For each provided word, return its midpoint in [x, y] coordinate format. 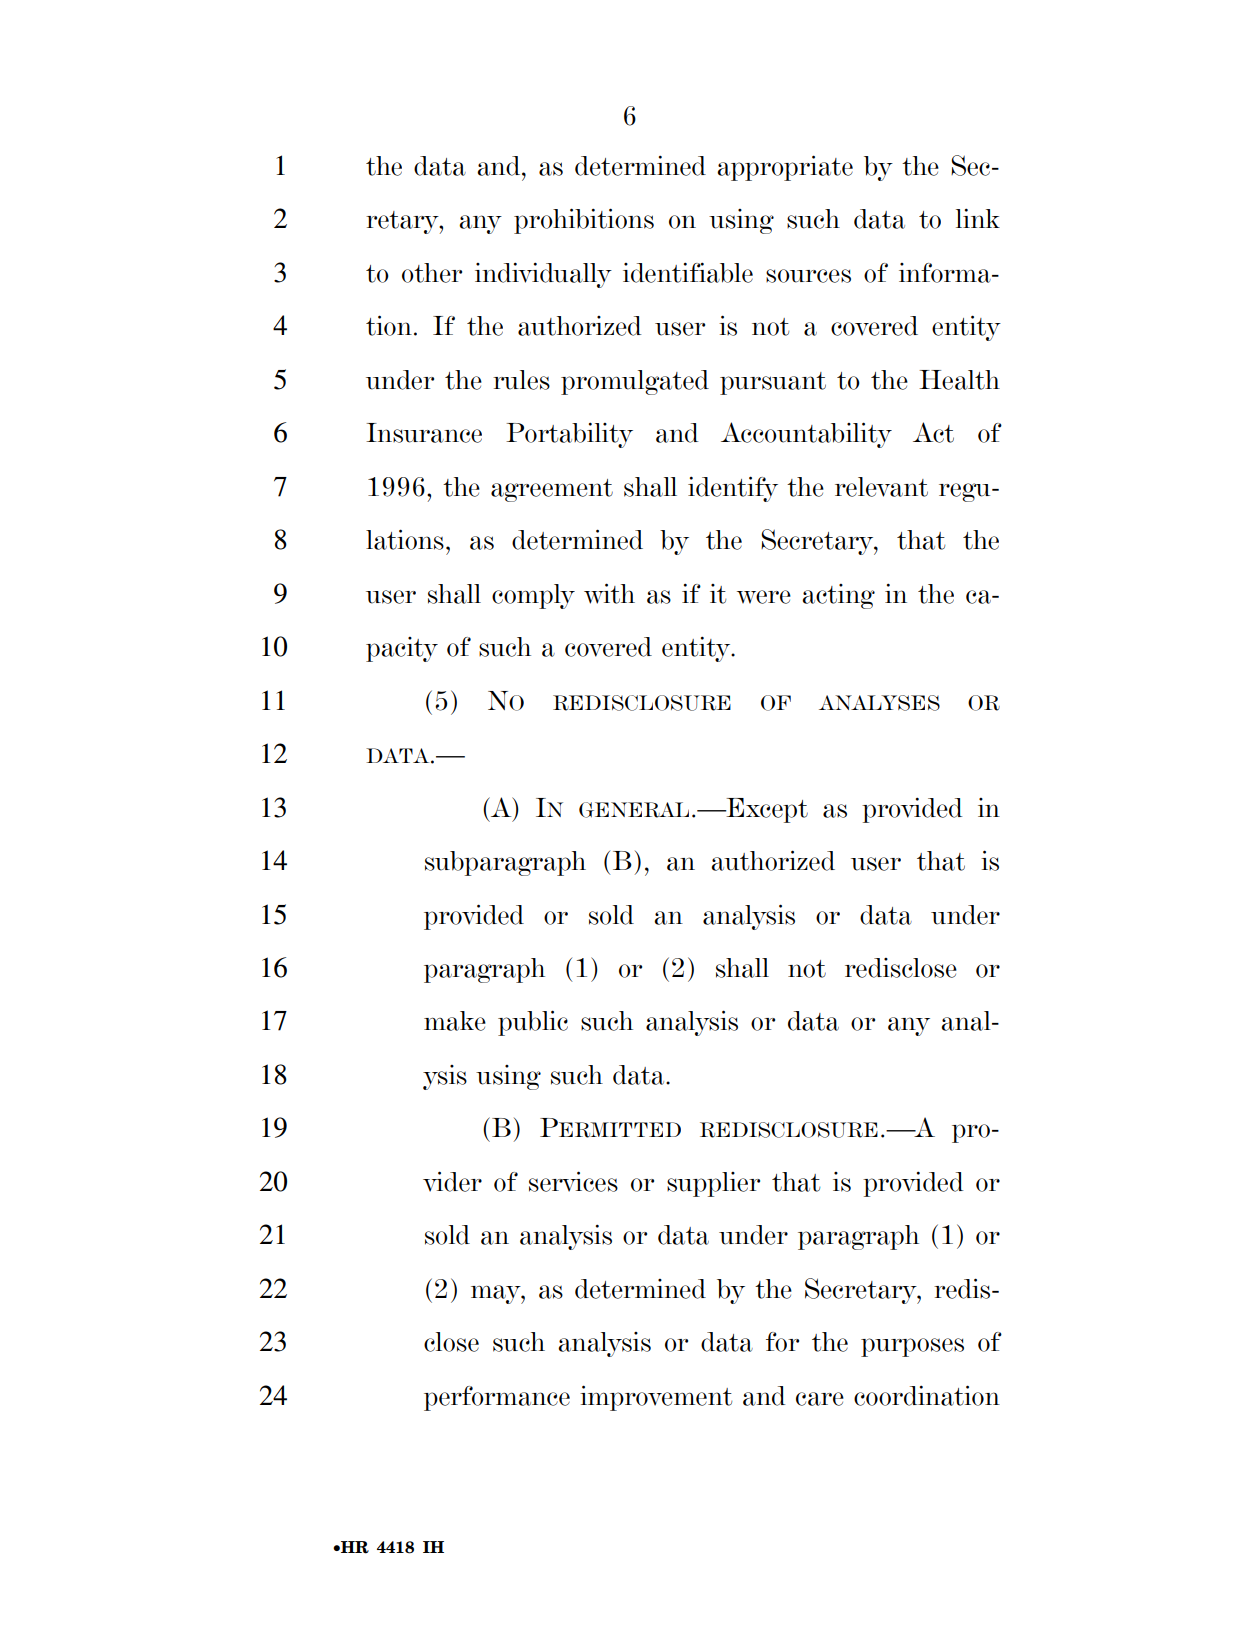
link [978, 218]
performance [497, 1398]
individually [543, 275]
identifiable [688, 272]
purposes [912, 1347]
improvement [656, 1398]
